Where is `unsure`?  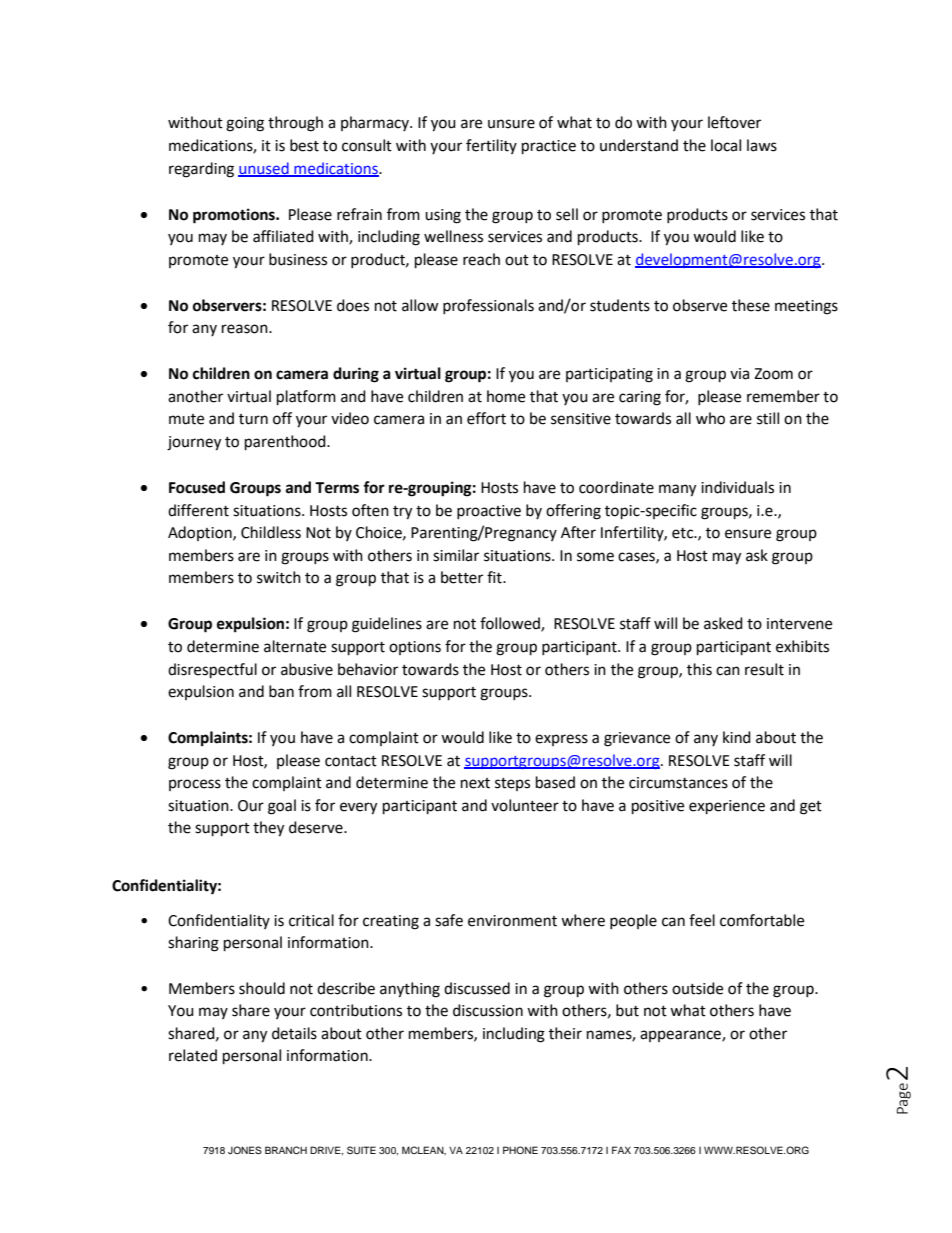
unsure is located at coordinates (511, 124).
